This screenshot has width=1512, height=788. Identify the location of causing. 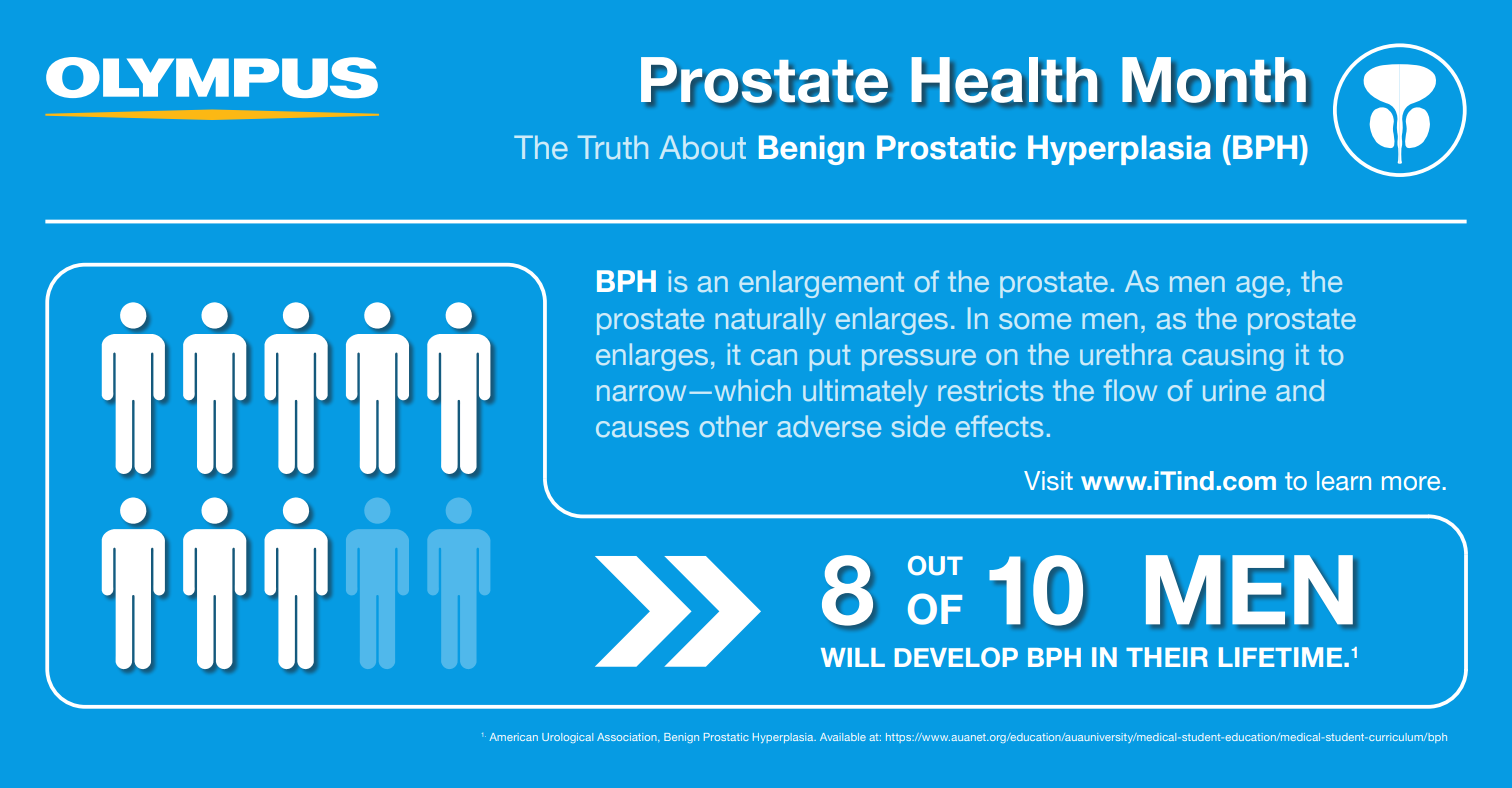
(1233, 357).
